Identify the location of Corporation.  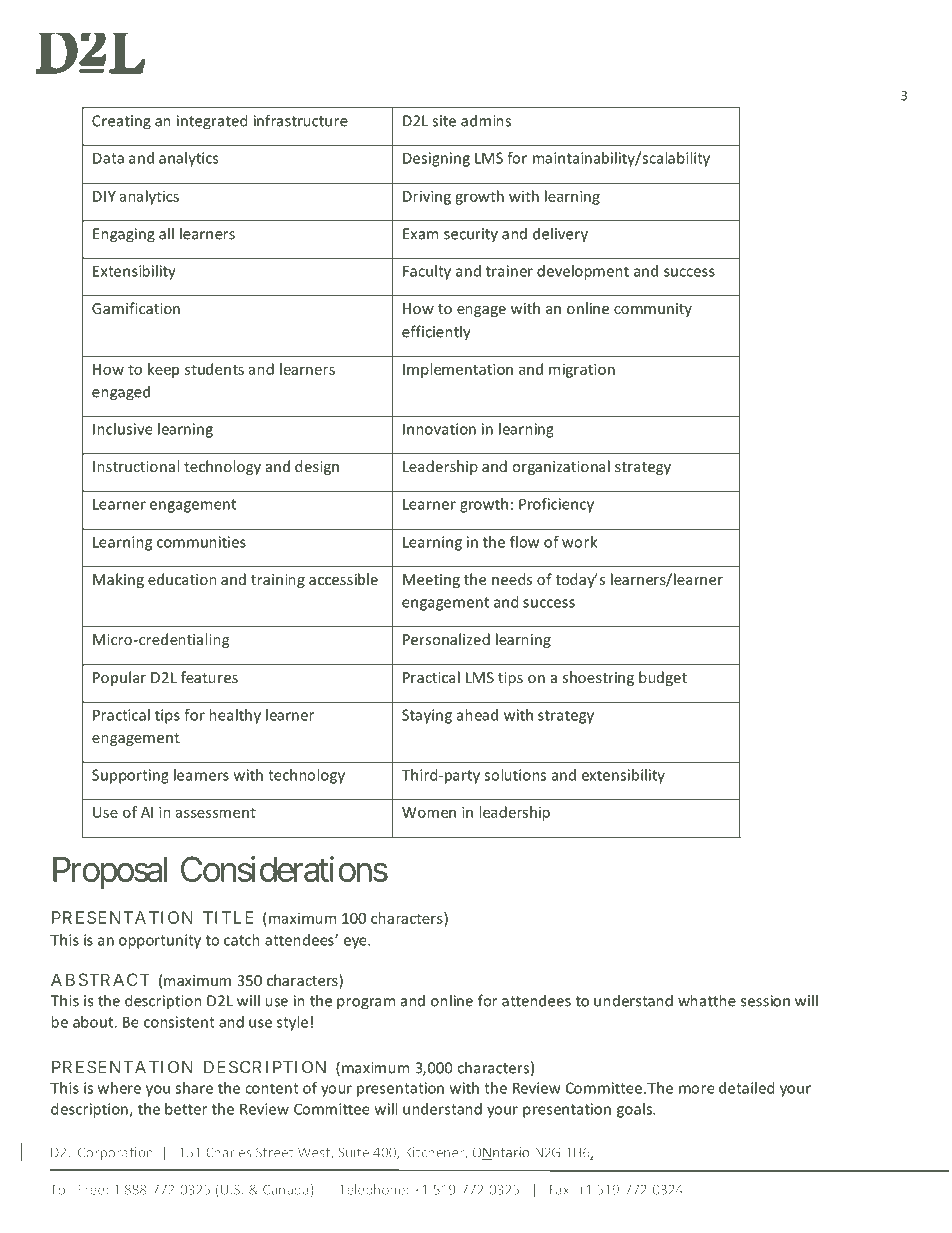
(115, 1153).
